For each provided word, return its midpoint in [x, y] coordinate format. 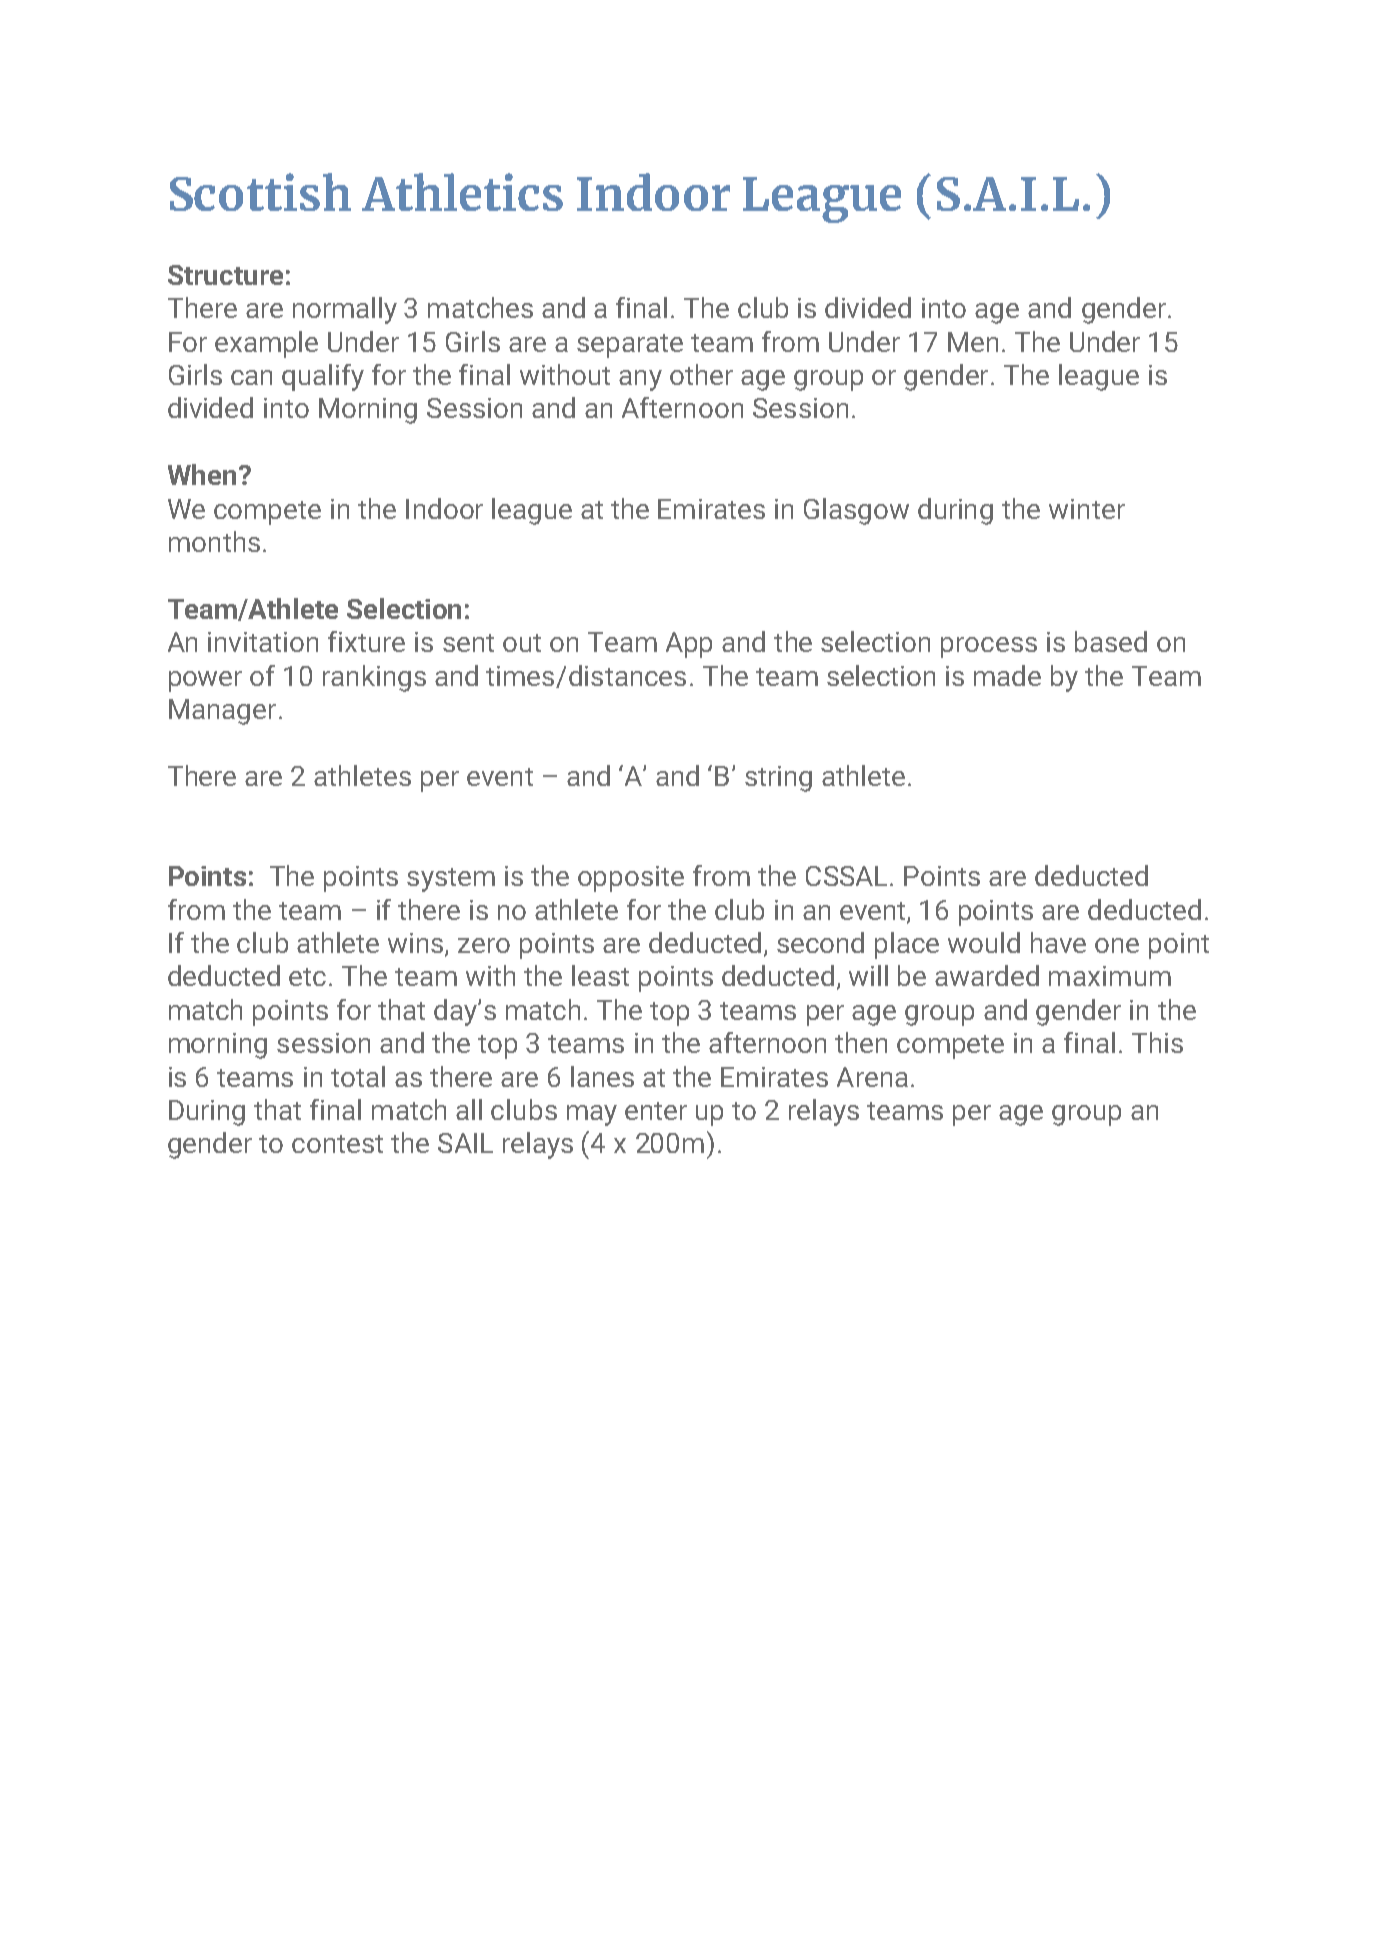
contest [337, 1144]
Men [973, 342]
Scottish [260, 192]
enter [656, 1111]
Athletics [462, 192]
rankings [374, 678]
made [1007, 675]
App [689, 645]
